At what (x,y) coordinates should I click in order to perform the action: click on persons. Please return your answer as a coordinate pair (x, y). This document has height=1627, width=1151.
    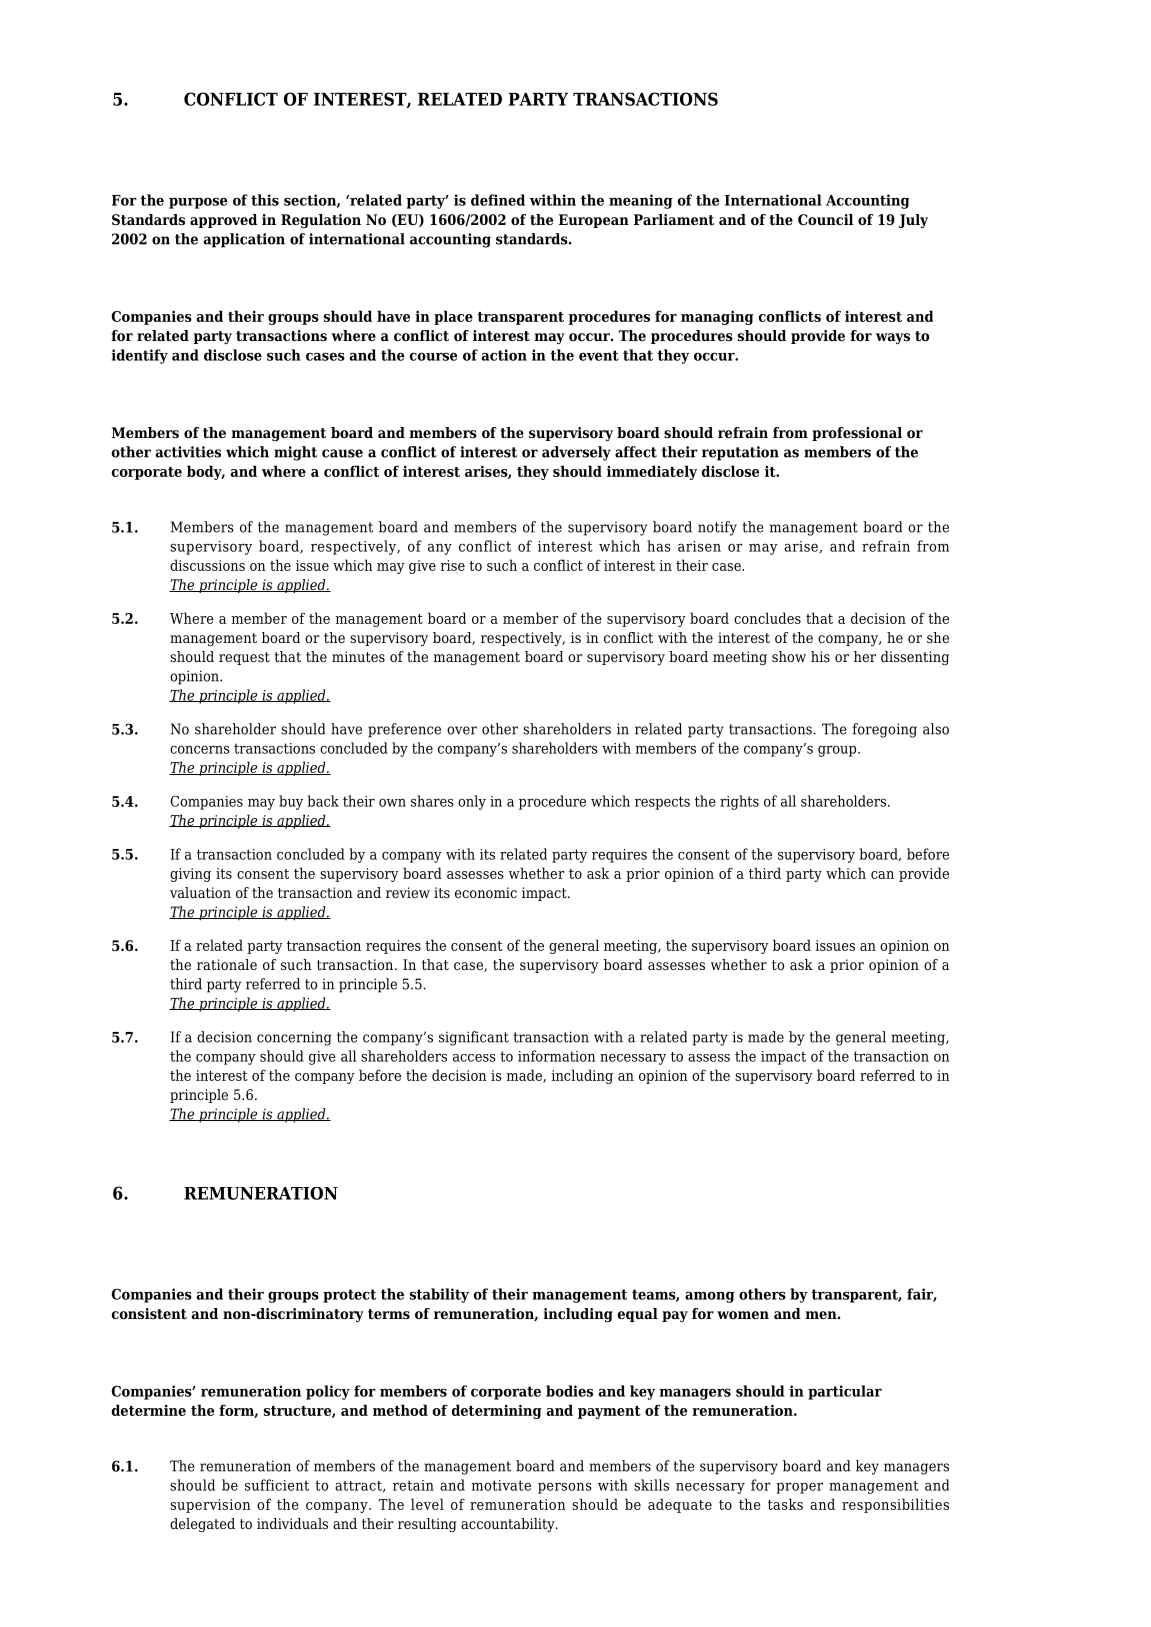
    Looking at the image, I should click on (565, 1488).
